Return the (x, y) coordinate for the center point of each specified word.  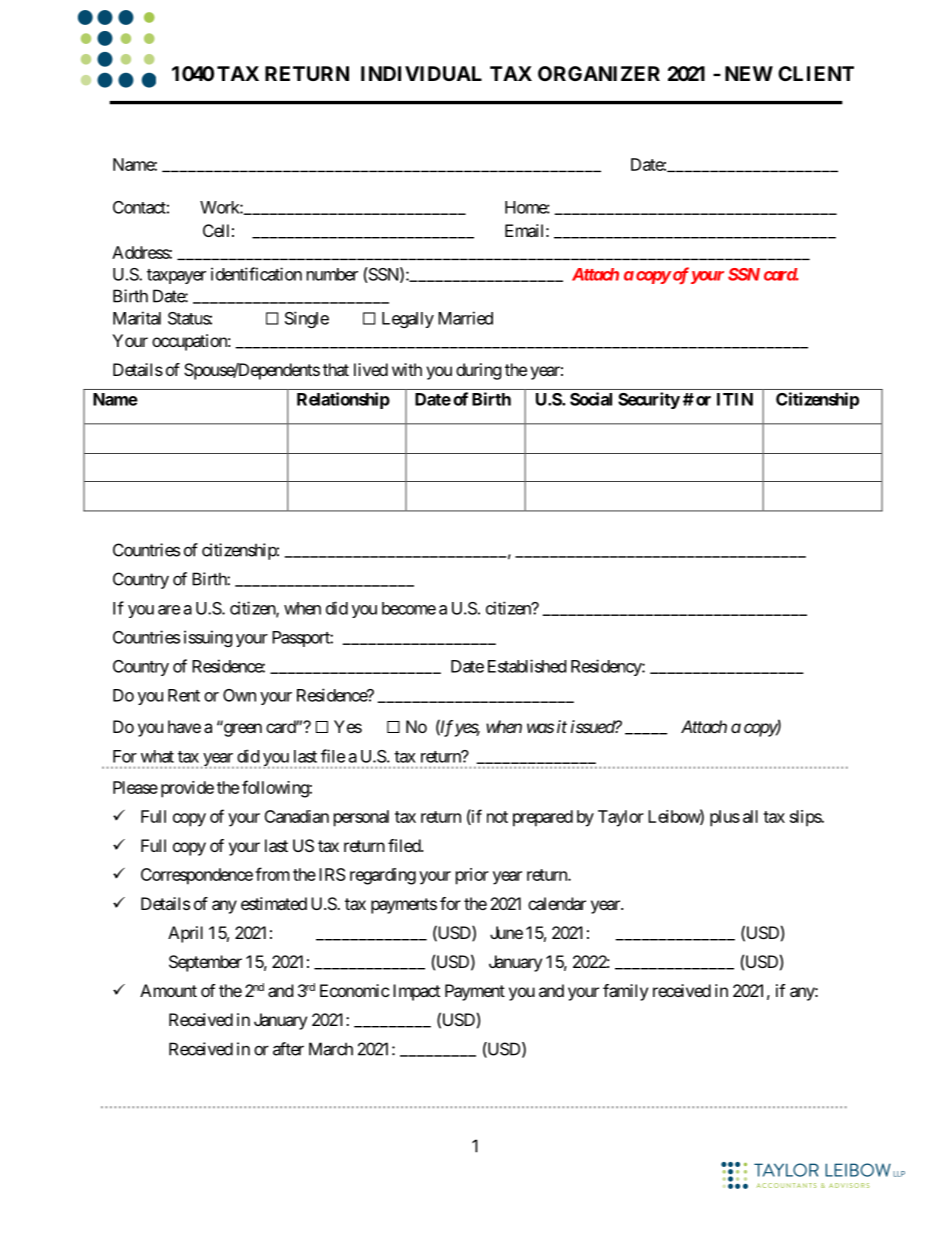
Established (527, 666)
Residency (607, 667)
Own (239, 695)
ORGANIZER (599, 73)
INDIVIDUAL (421, 73)
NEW (749, 73)
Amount (168, 990)
